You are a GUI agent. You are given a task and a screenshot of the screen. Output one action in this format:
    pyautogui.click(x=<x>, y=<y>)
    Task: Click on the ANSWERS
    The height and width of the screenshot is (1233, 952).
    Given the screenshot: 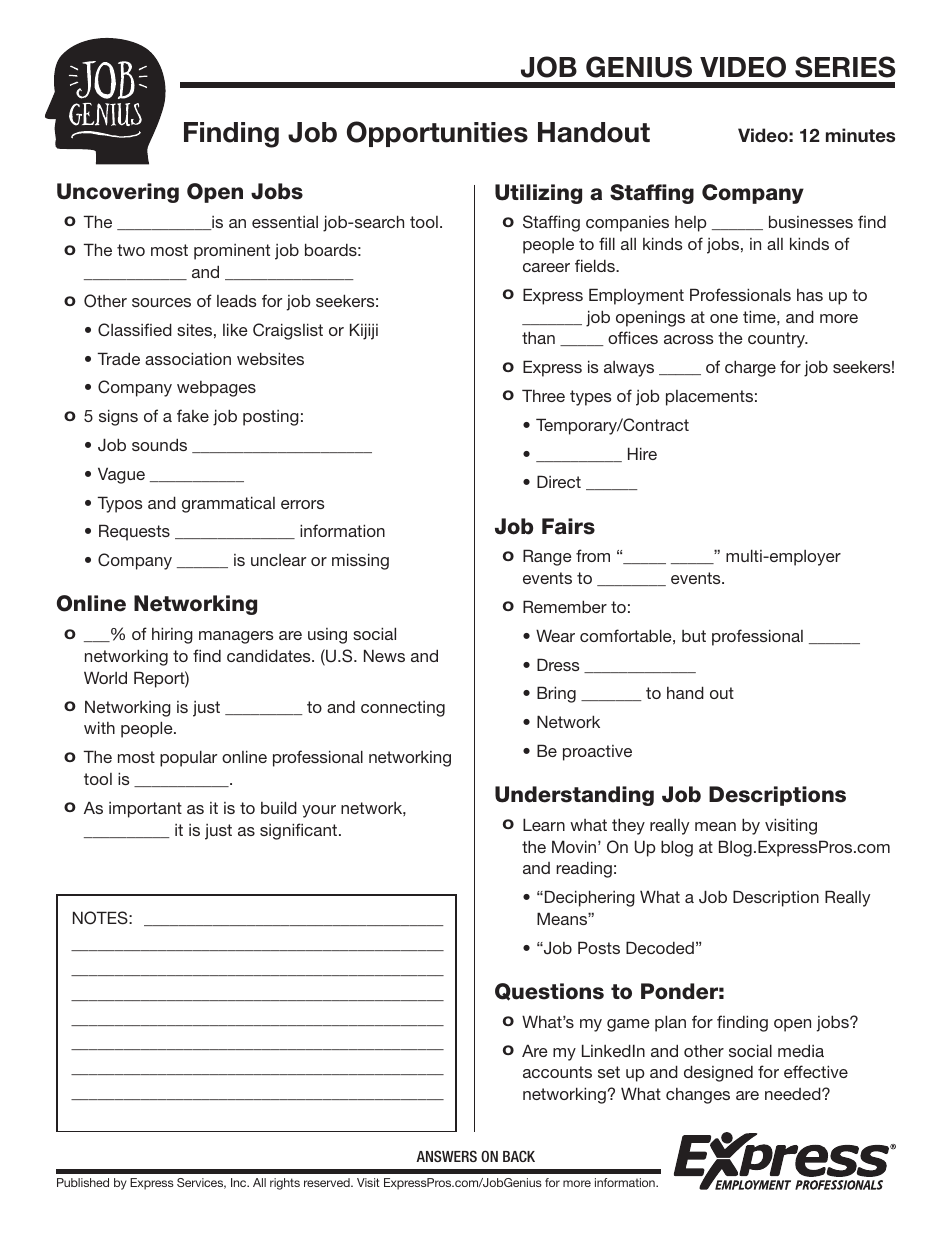 What is the action you would take?
    pyautogui.click(x=446, y=1156)
